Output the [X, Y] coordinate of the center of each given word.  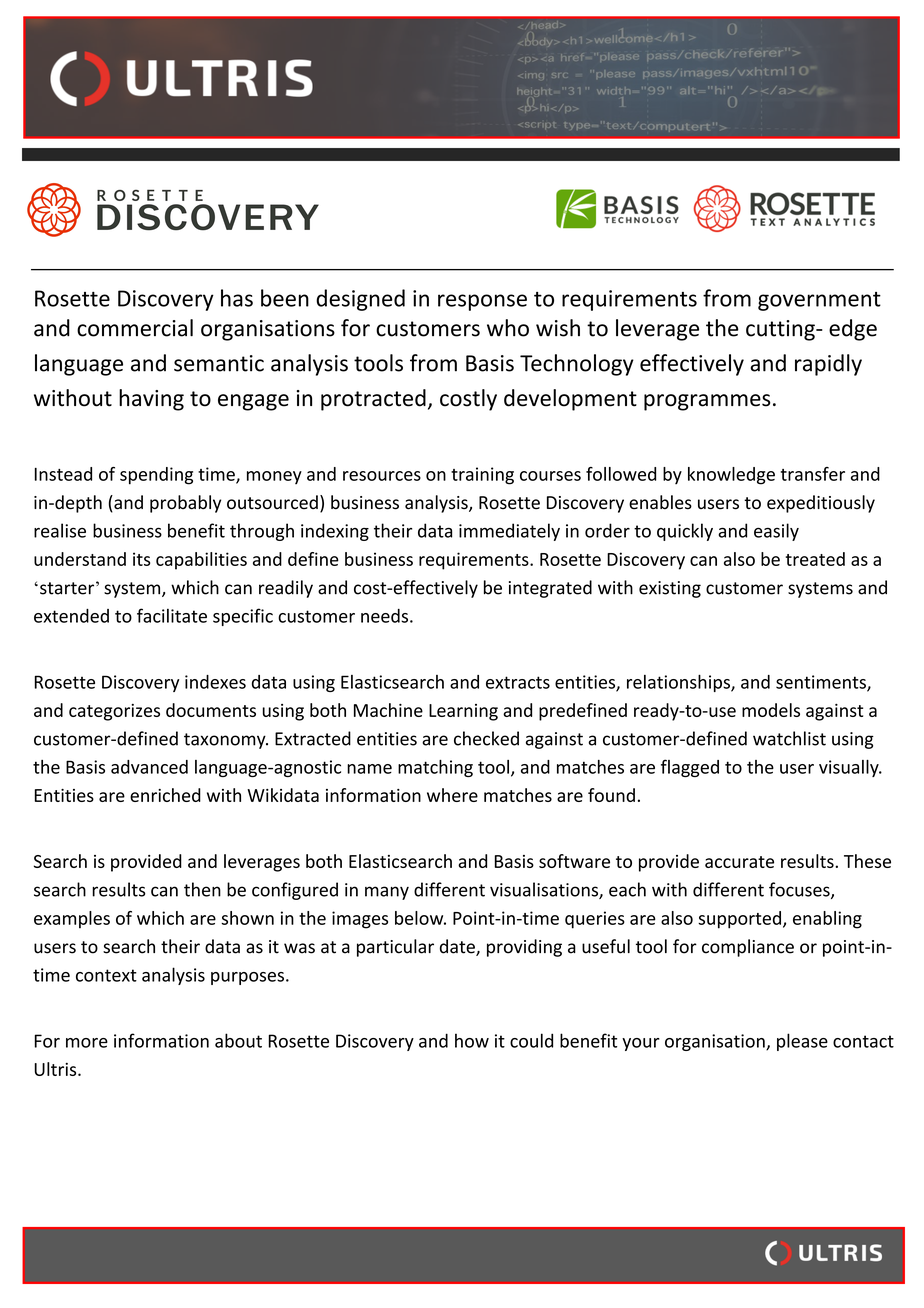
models [771, 710]
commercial [135, 328]
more [87, 1043]
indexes [215, 682]
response [482, 302]
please [802, 1042]
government [819, 301]
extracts [518, 682]
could [531, 1040]
